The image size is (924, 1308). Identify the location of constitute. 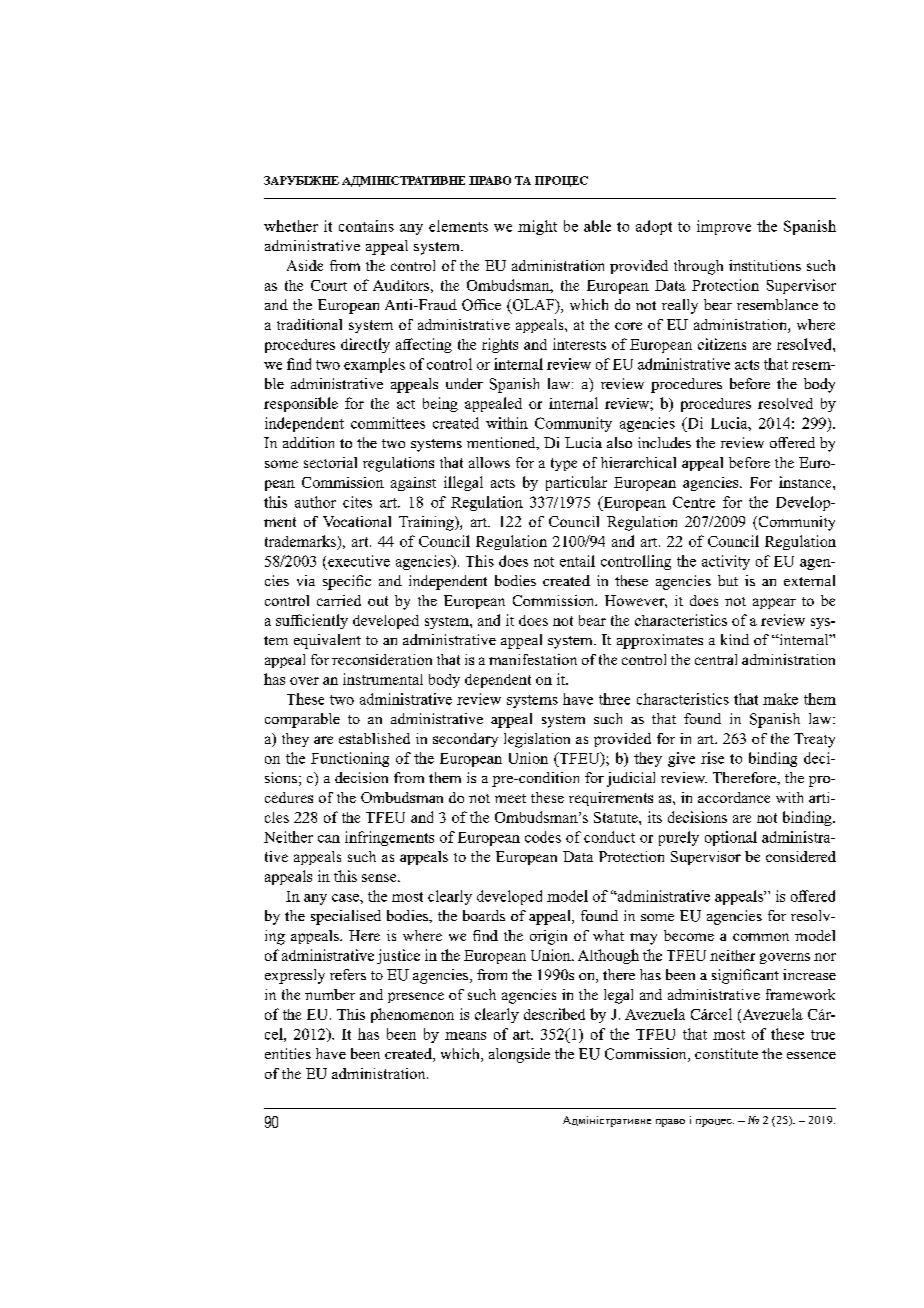
(726, 1053).
